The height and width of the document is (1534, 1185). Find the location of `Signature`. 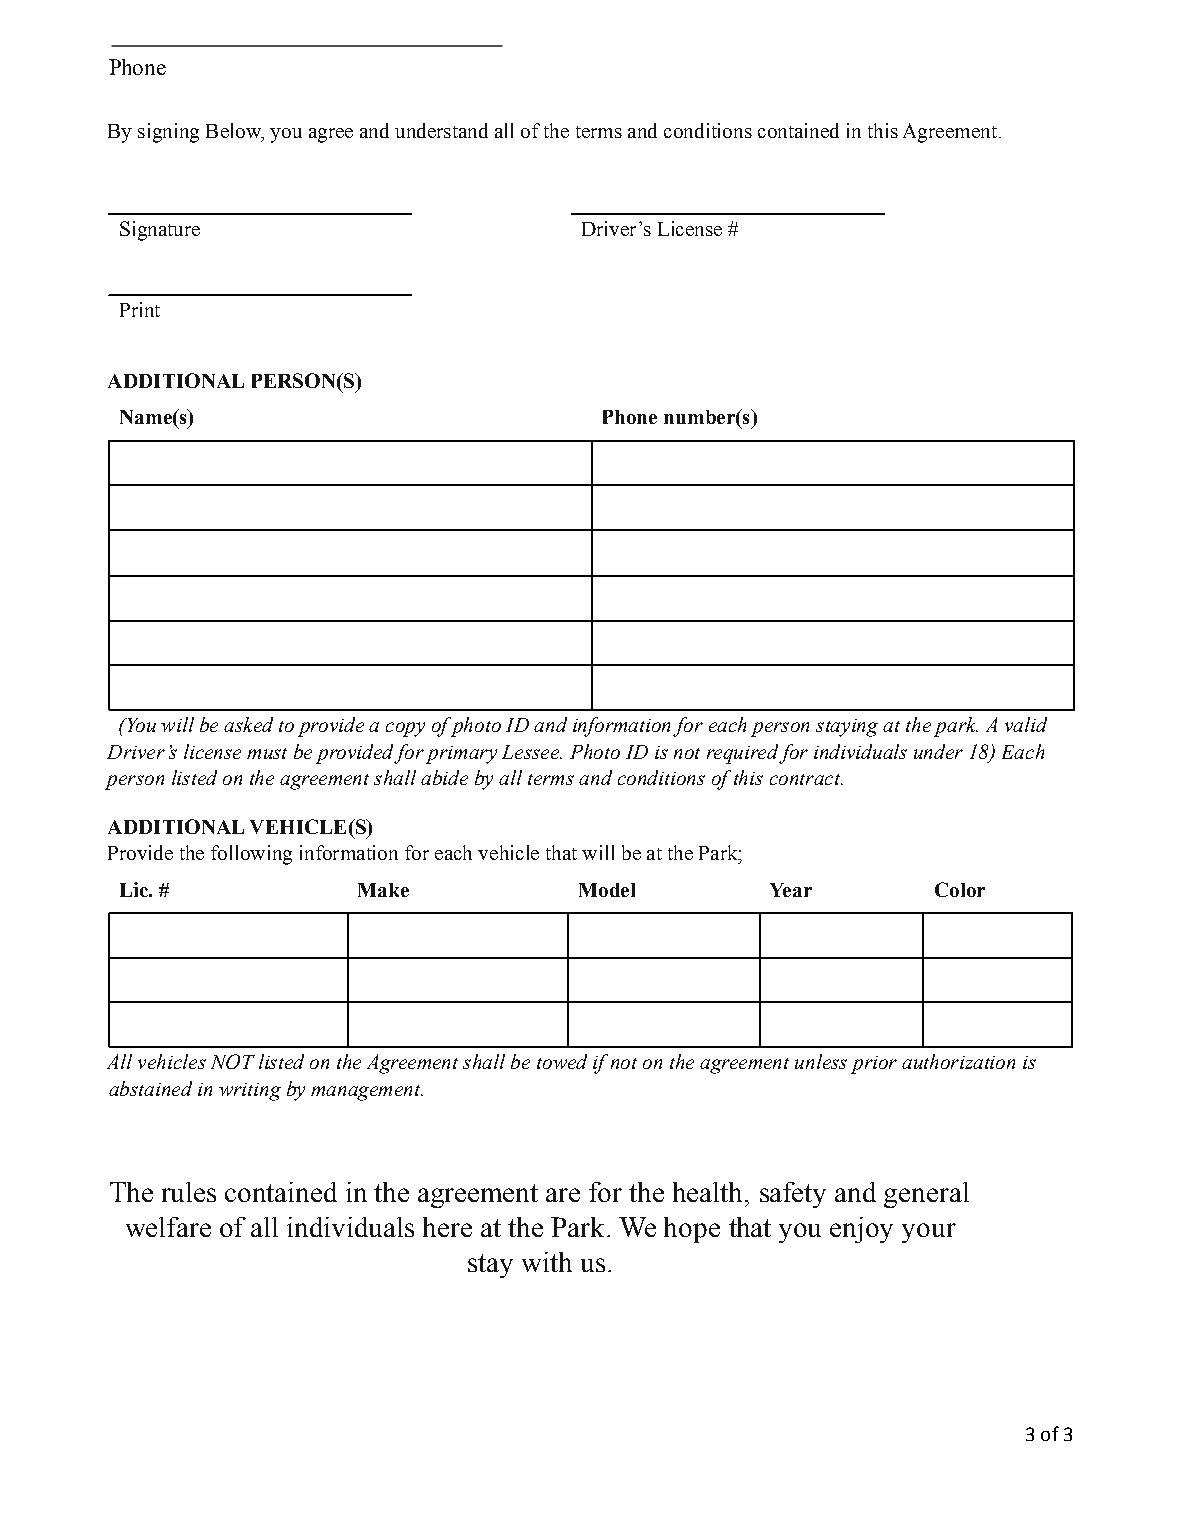

Signature is located at coordinates (160, 231).
